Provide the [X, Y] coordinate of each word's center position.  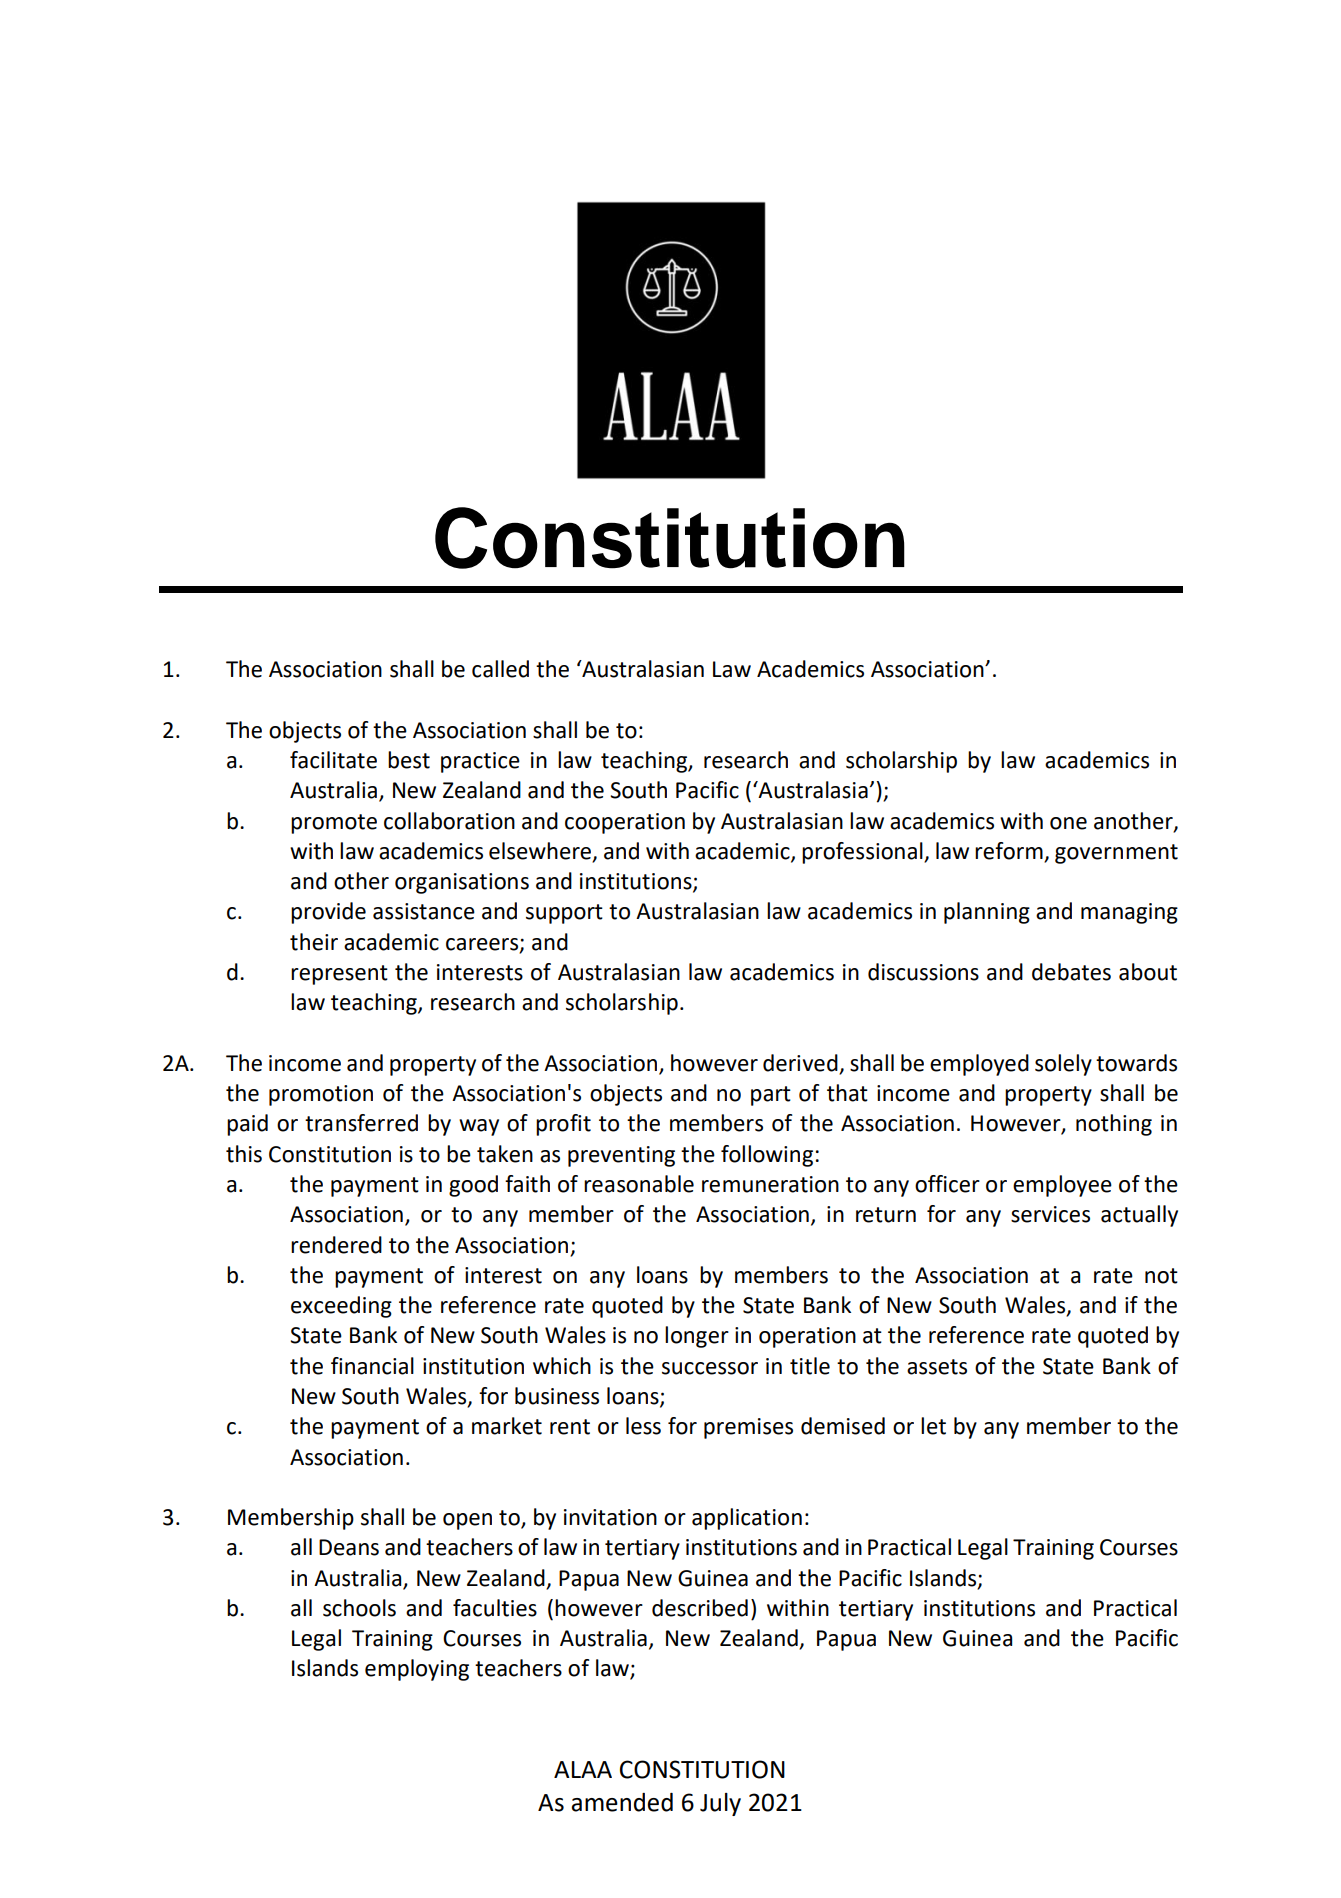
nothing [1114, 1125]
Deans [349, 1547]
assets [937, 1367]
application [747, 1519]
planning [987, 913]
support [564, 914]
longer [697, 1337]
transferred [361, 1123]
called [500, 669]
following [767, 1156]
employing [417, 1670]
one [1068, 823]
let [933, 1426]
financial [372, 1366]
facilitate [333, 760]
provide [328, 913]
